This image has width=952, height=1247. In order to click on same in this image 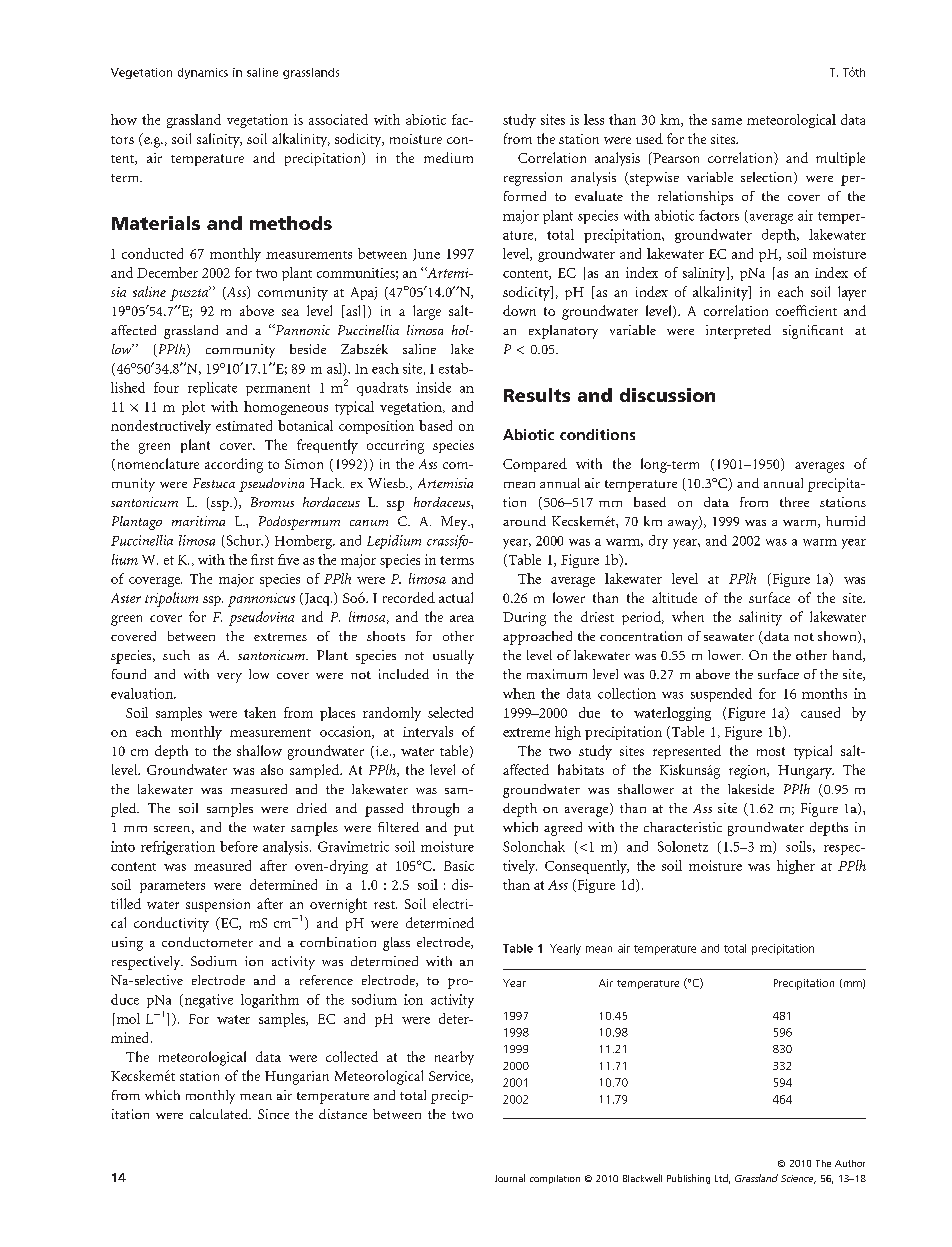, I will do `click(727, 121)`.
